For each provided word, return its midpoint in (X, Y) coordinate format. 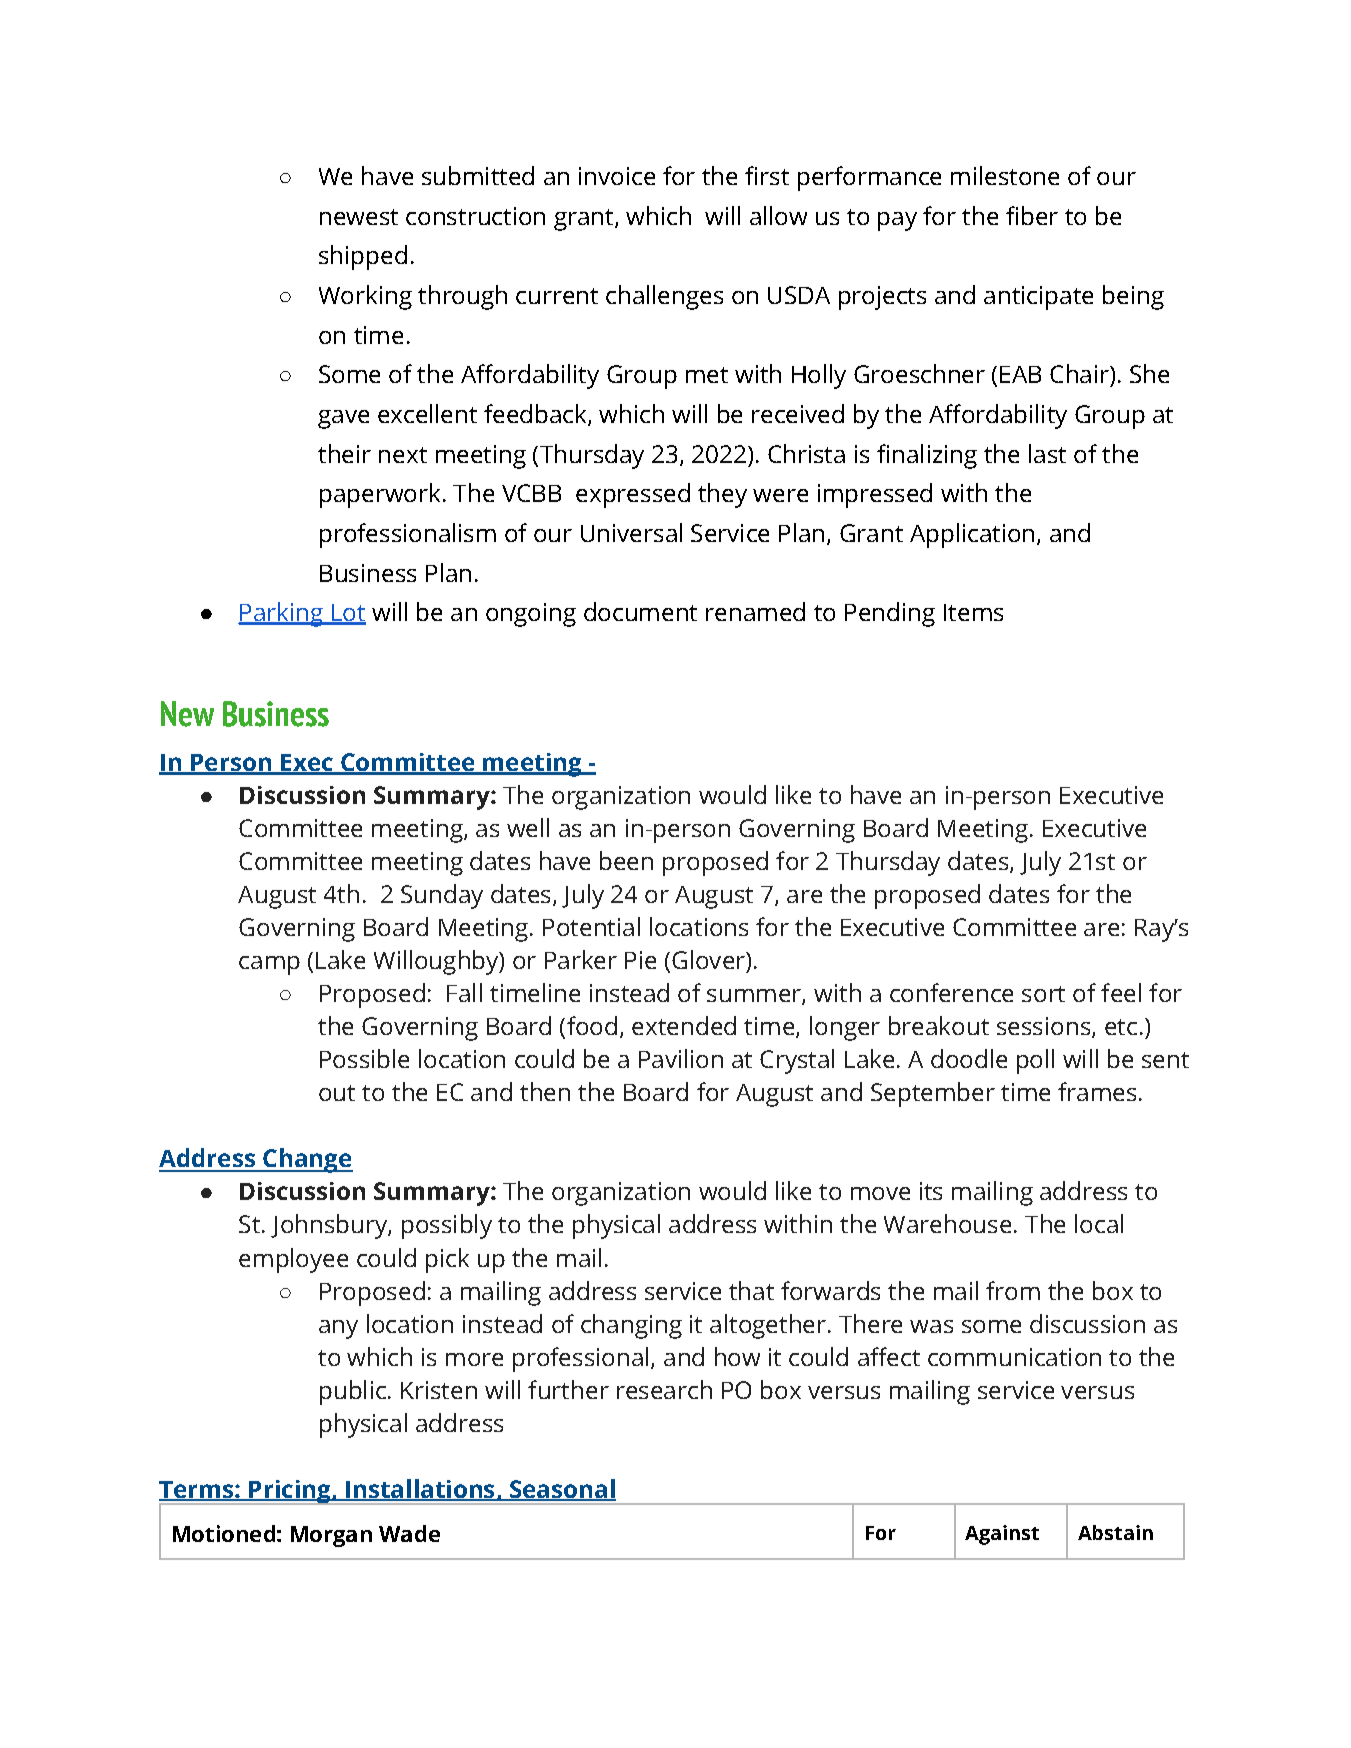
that (751, 1290)
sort (1043, 994)
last (1047, 453)
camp (269, 965)
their (344, 453)
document (640, 611)
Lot (348, 614)
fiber (1032, 215)
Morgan (331, 1536)
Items (973, 612)
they (722, 495)
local (1099, 1223)
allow (778, 215)
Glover (709, 959)
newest (359, 217)
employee (293, 1260)
